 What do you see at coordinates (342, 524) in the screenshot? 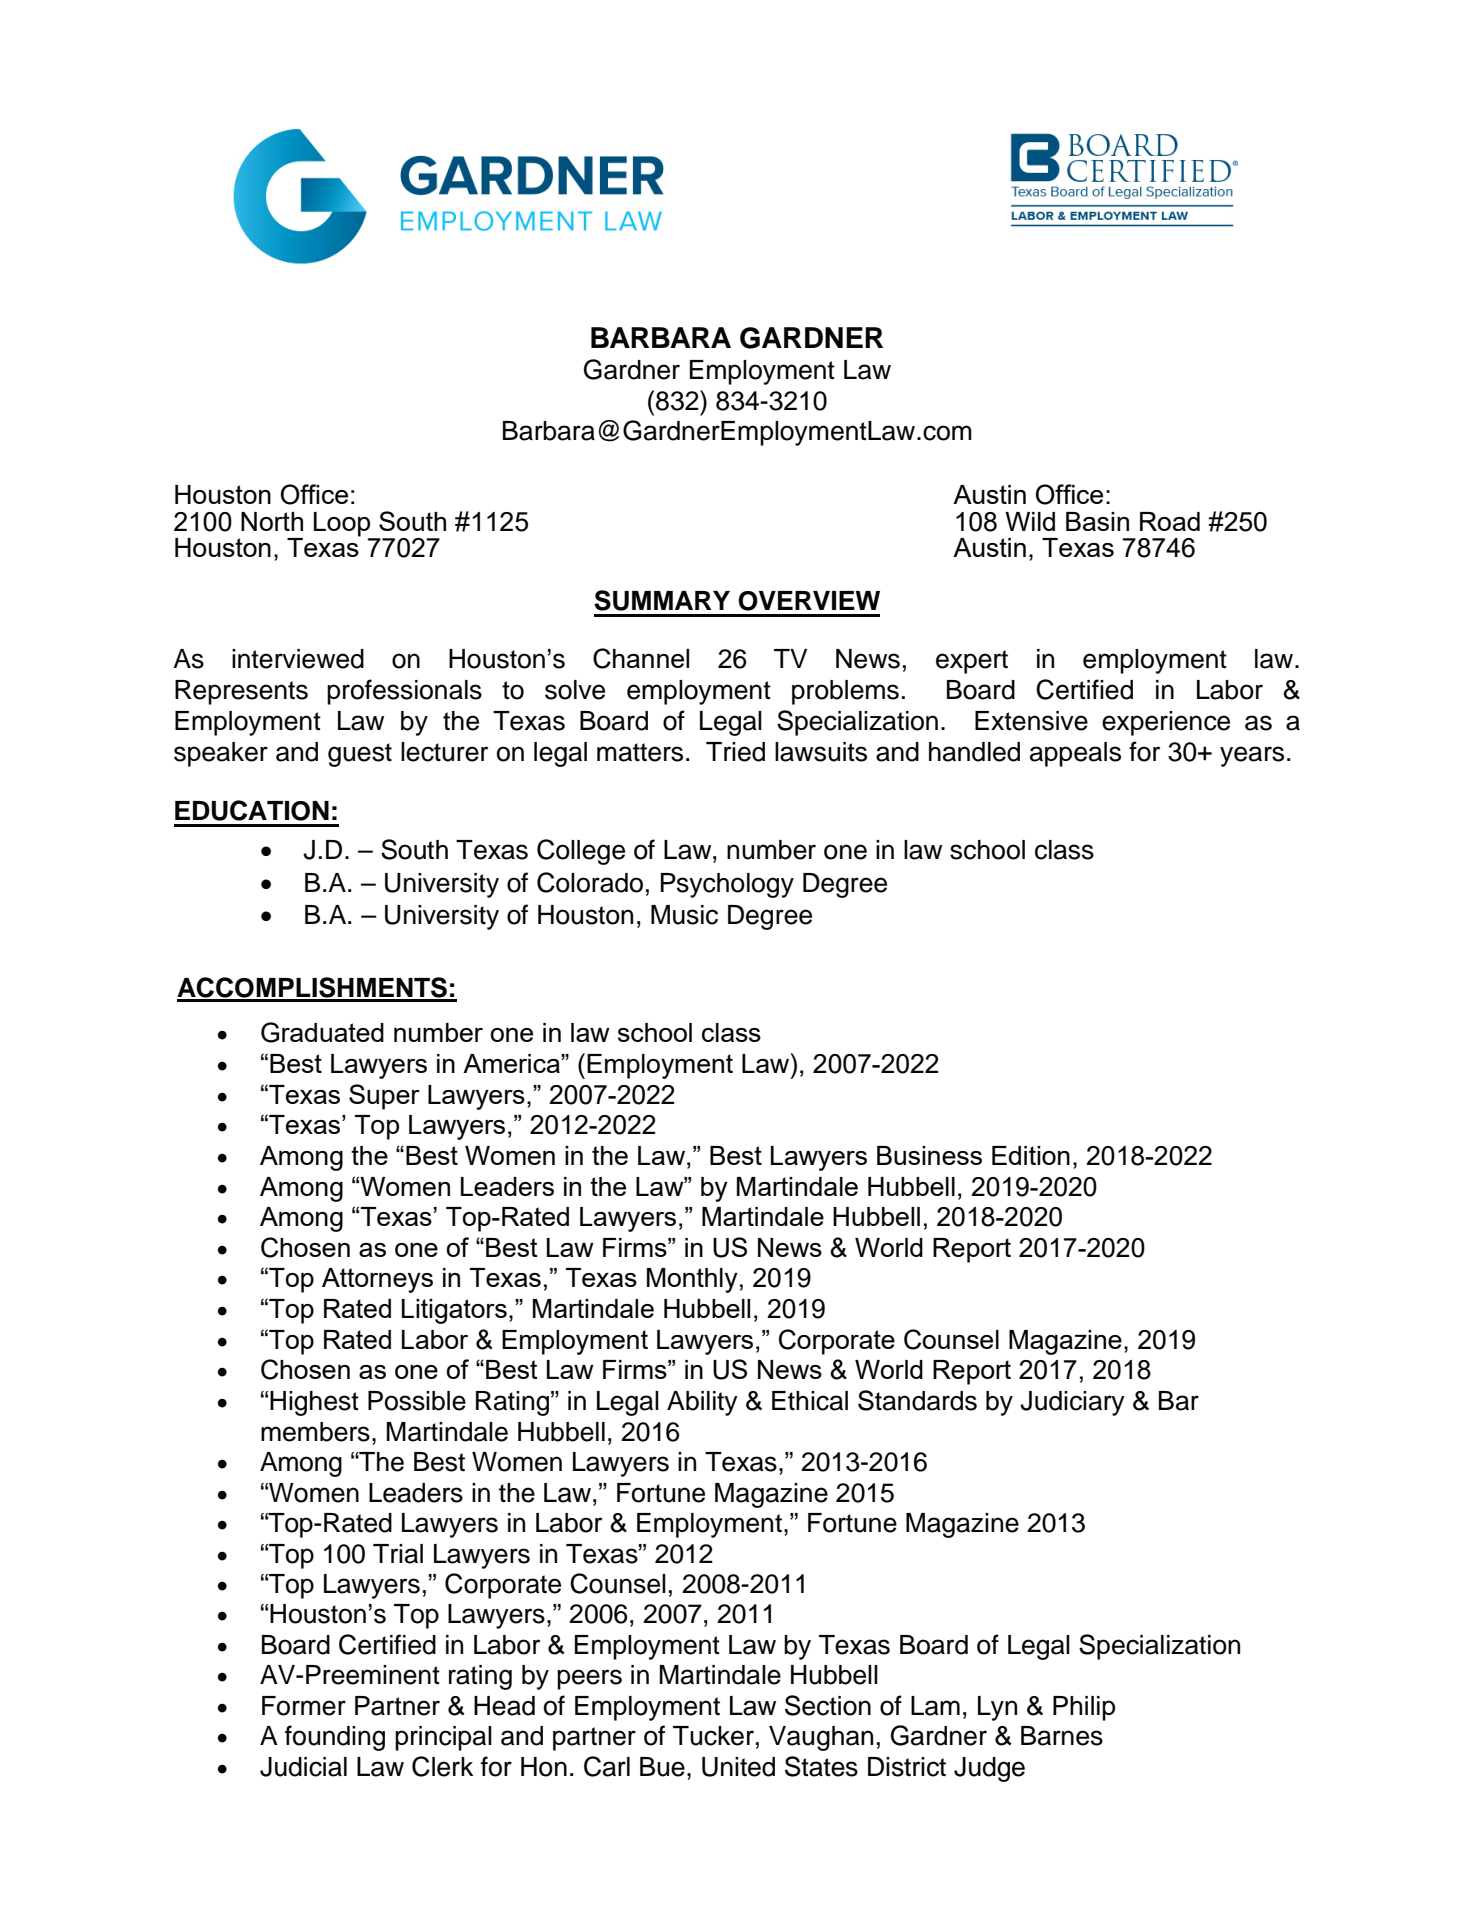
I see `Loop` at bounding box center [342, 524].
